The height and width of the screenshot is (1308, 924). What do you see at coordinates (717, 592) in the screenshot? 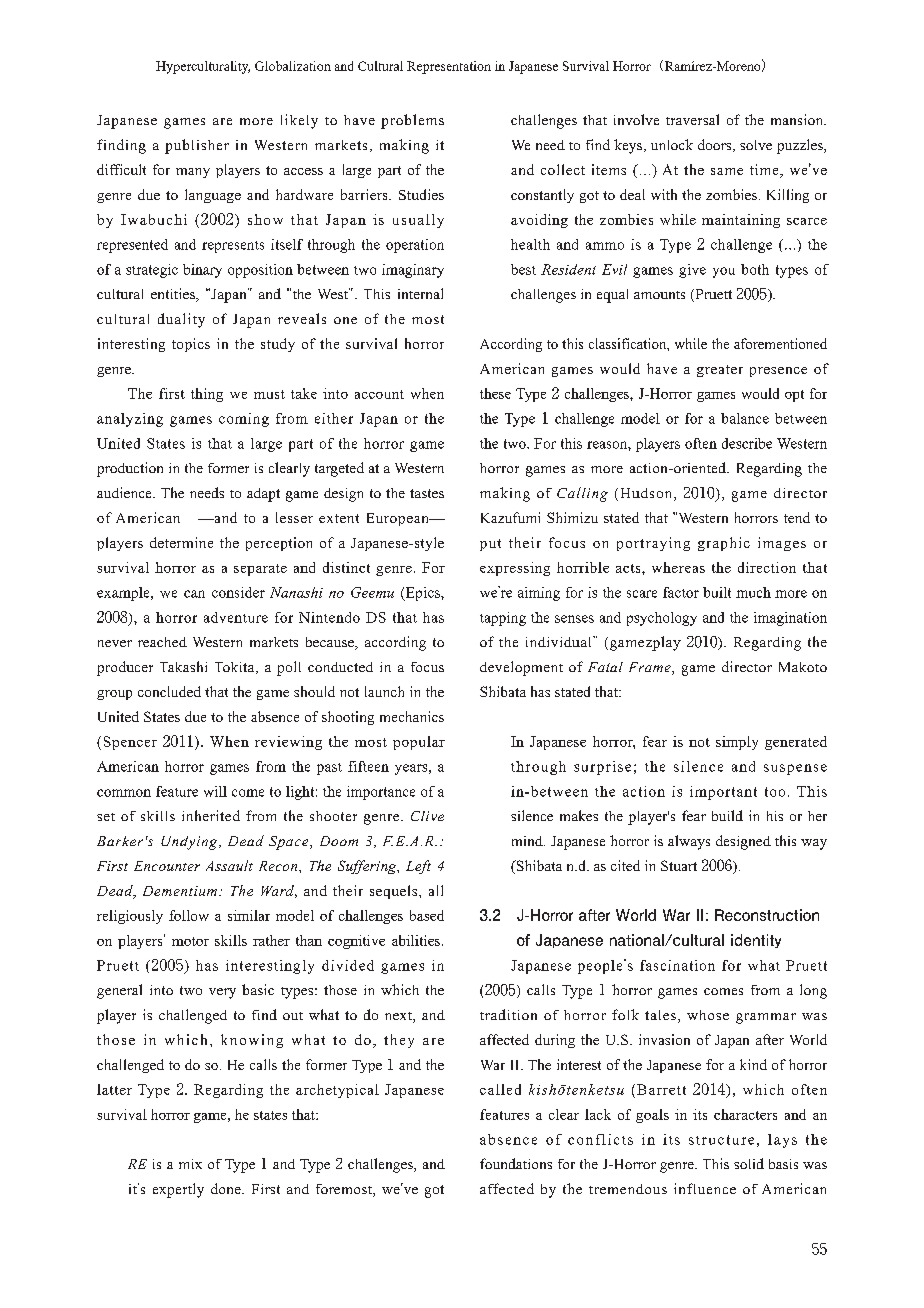
I see `built` at bounding box center [717, 592].
